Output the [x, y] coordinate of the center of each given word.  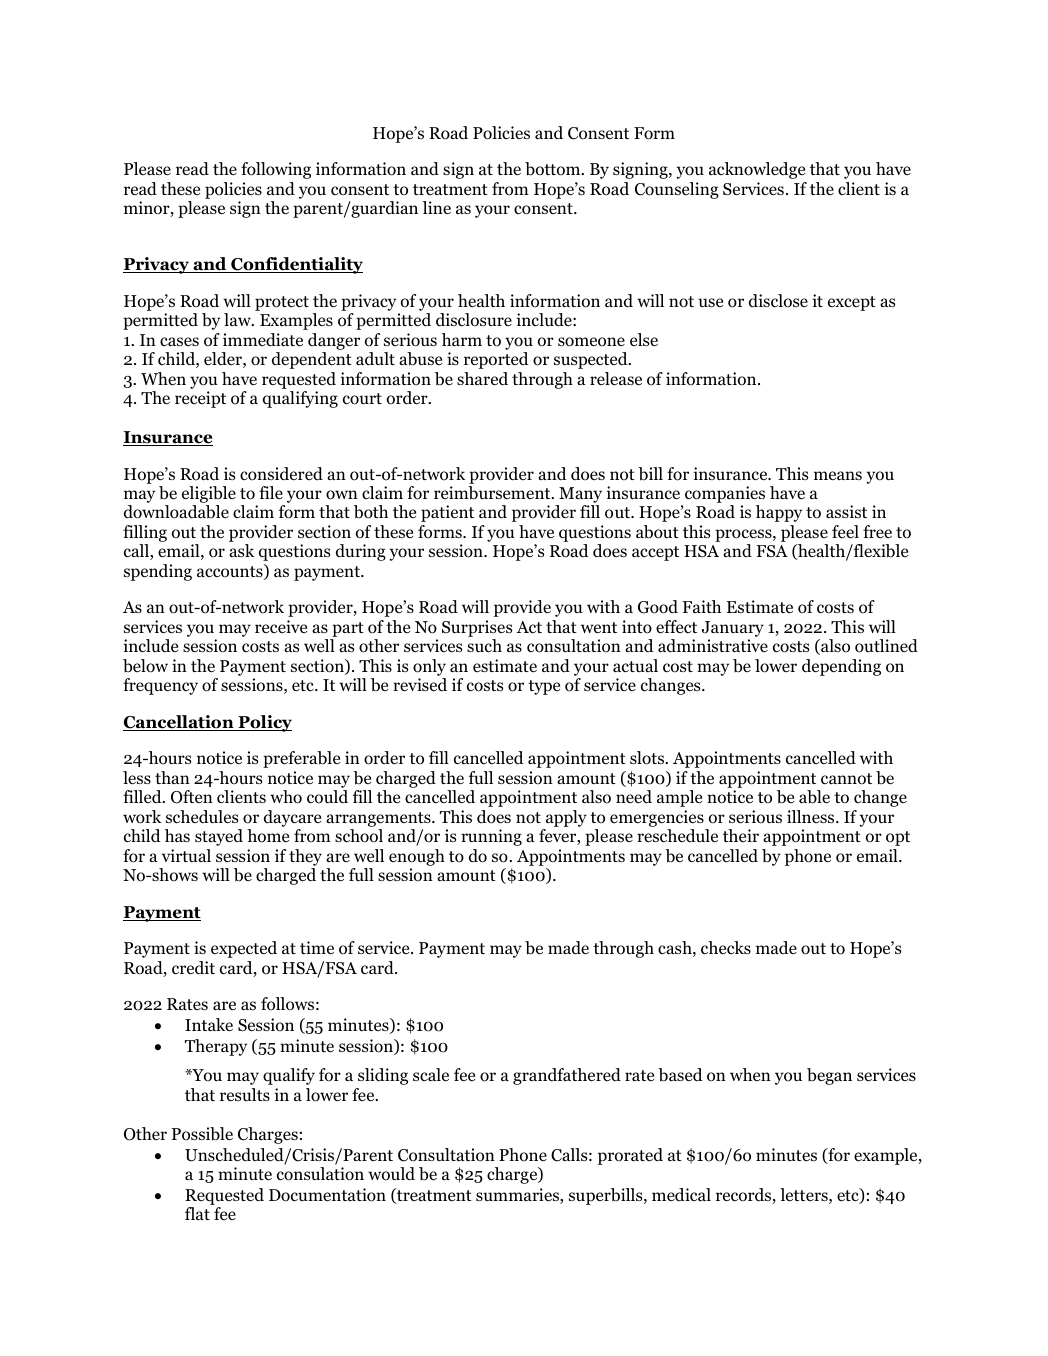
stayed [219, 837]
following [276, 170]
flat [197, 1213]
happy [779, 513]
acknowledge [757, 170]
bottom [554, 169]
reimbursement [493, 493]
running [491, 837]
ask [241, 550]
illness [812, 816]
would [391, 1174]
